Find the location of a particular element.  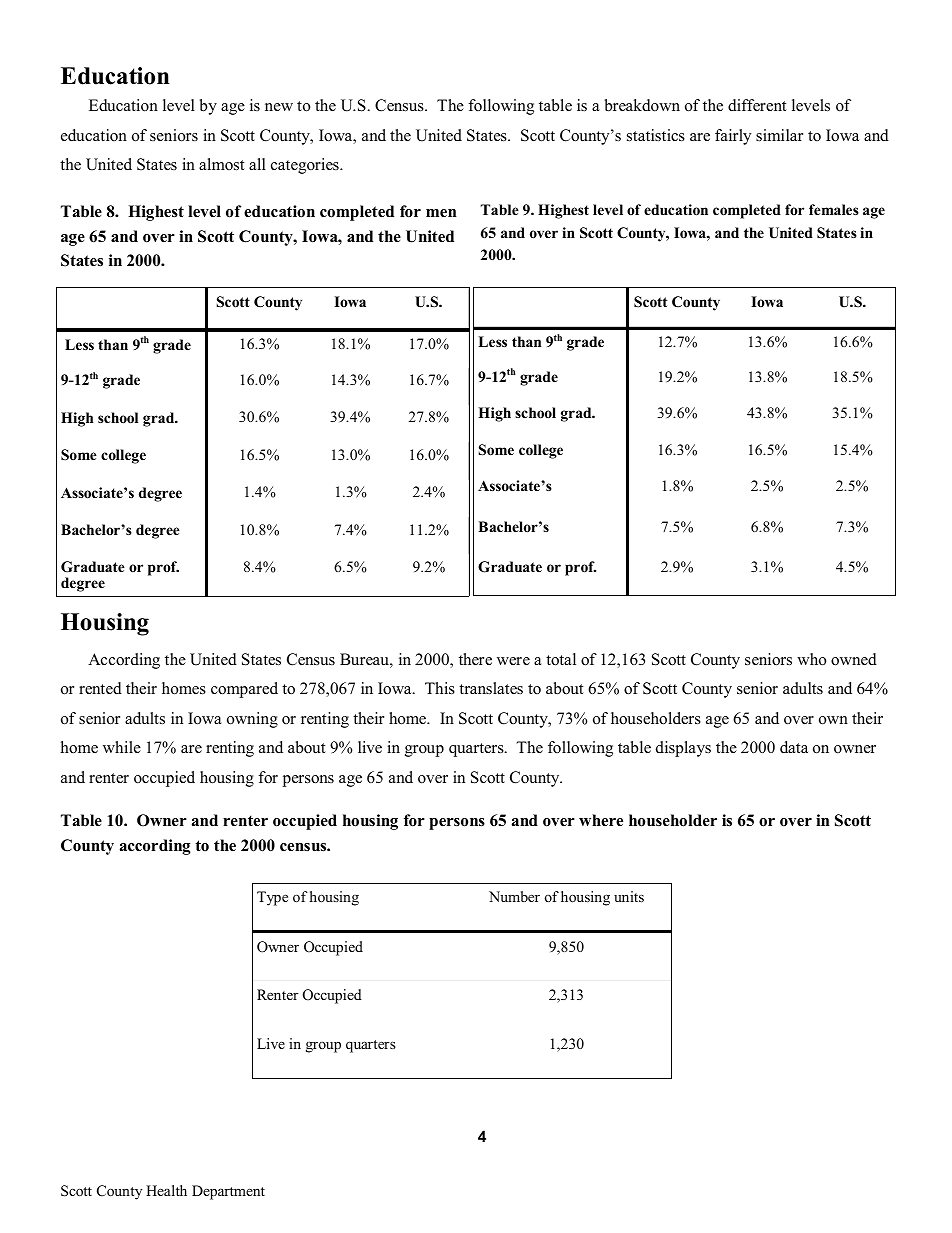

Department is located at coordinates (228, 1192).
